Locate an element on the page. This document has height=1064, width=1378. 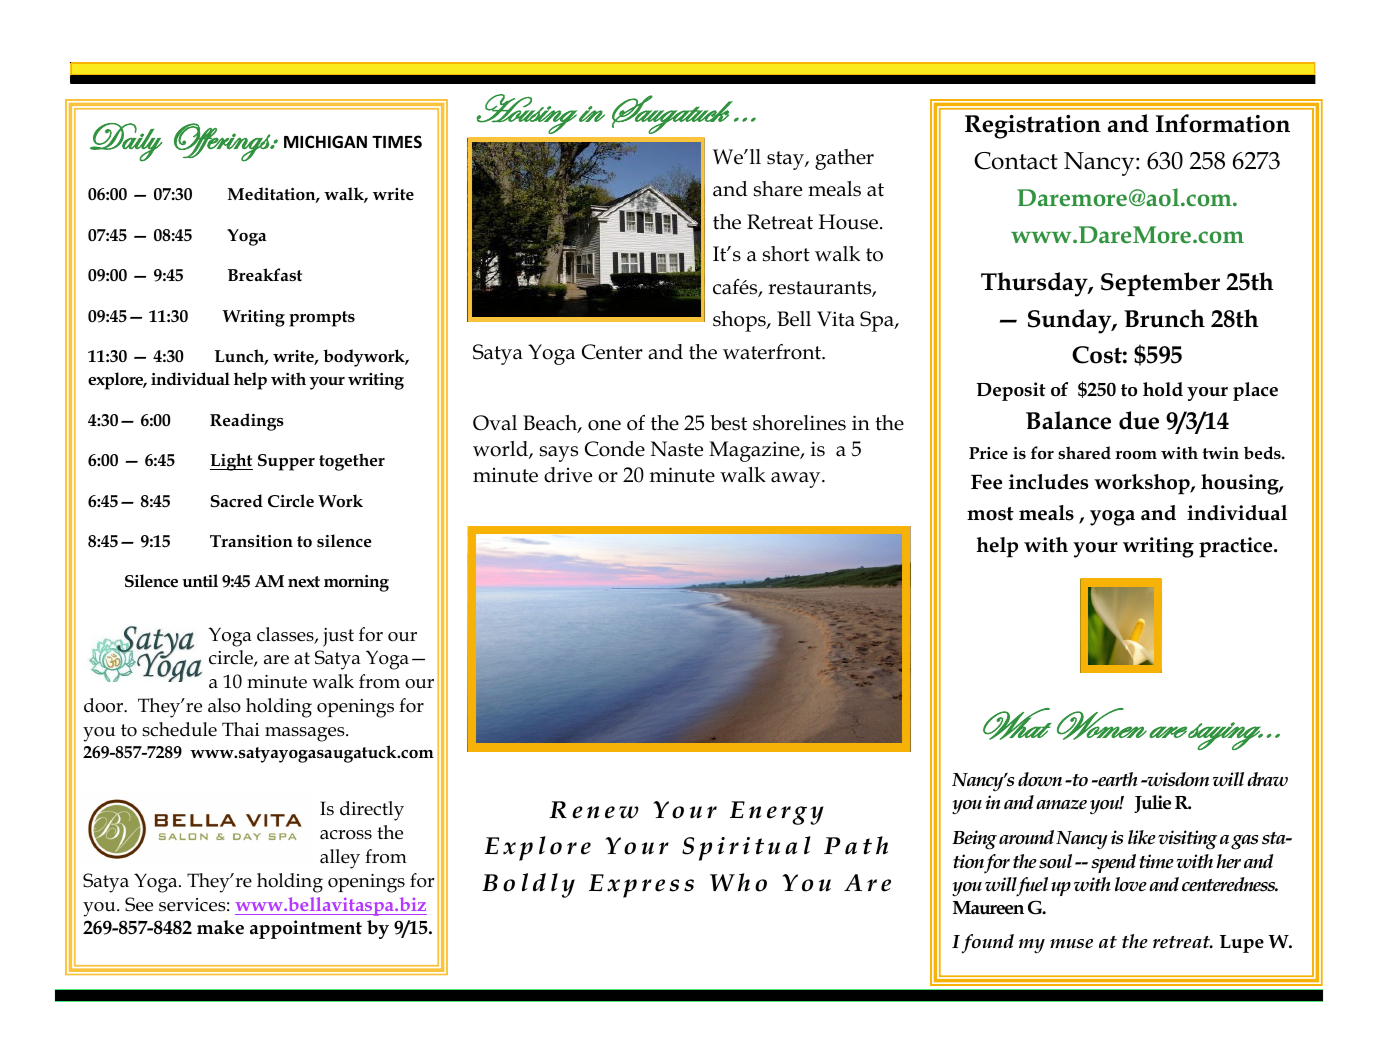
practice is located at coordinates (1237, 547).
